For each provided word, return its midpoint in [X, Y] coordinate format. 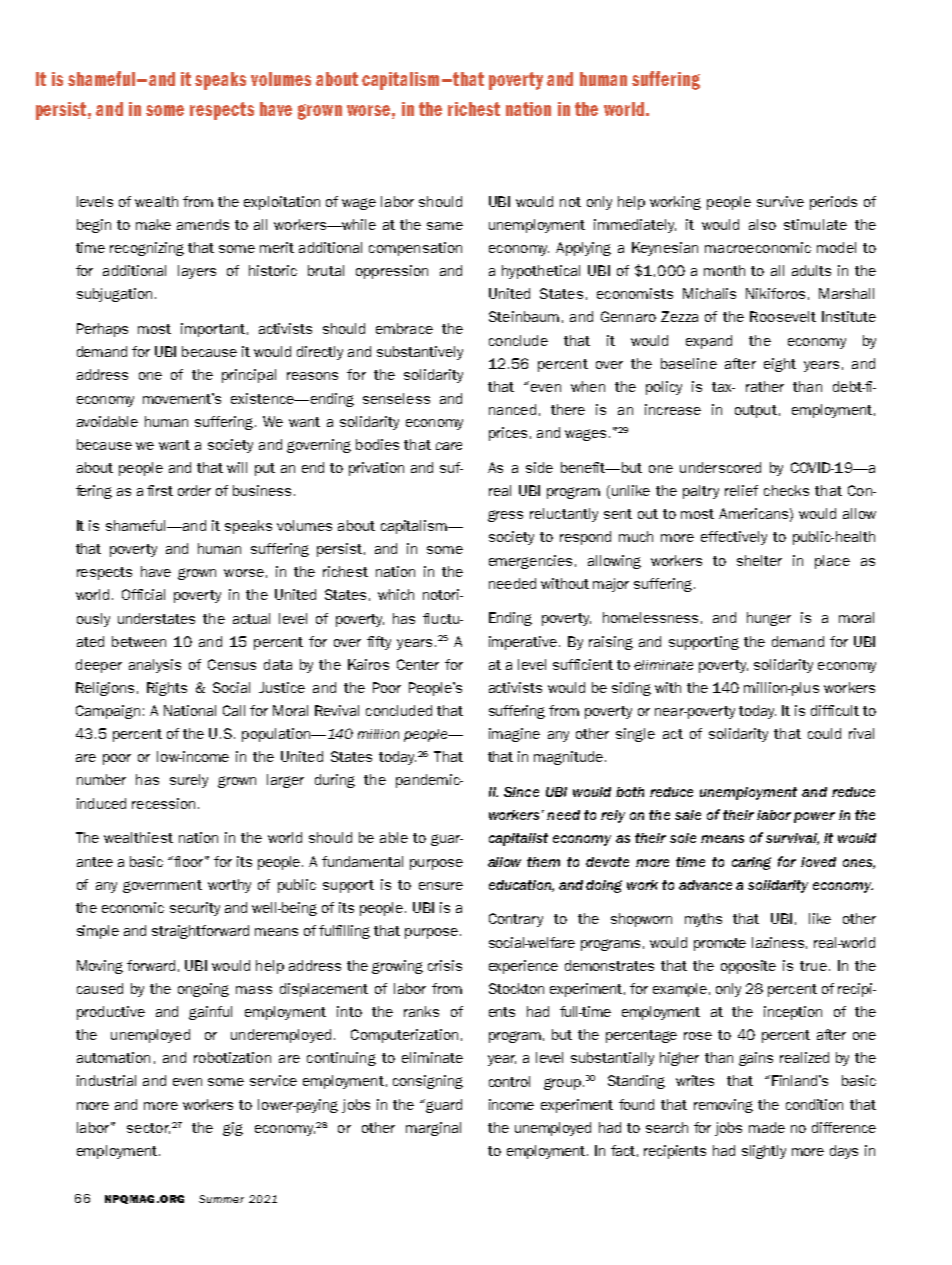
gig [233, 1129]
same [445, 226]
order [194, 490]
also [762, 224]
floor [190, 861]
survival [792, 839]
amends [203, 224]
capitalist [518, 839]
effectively [734, 538]
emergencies [530, 562]
